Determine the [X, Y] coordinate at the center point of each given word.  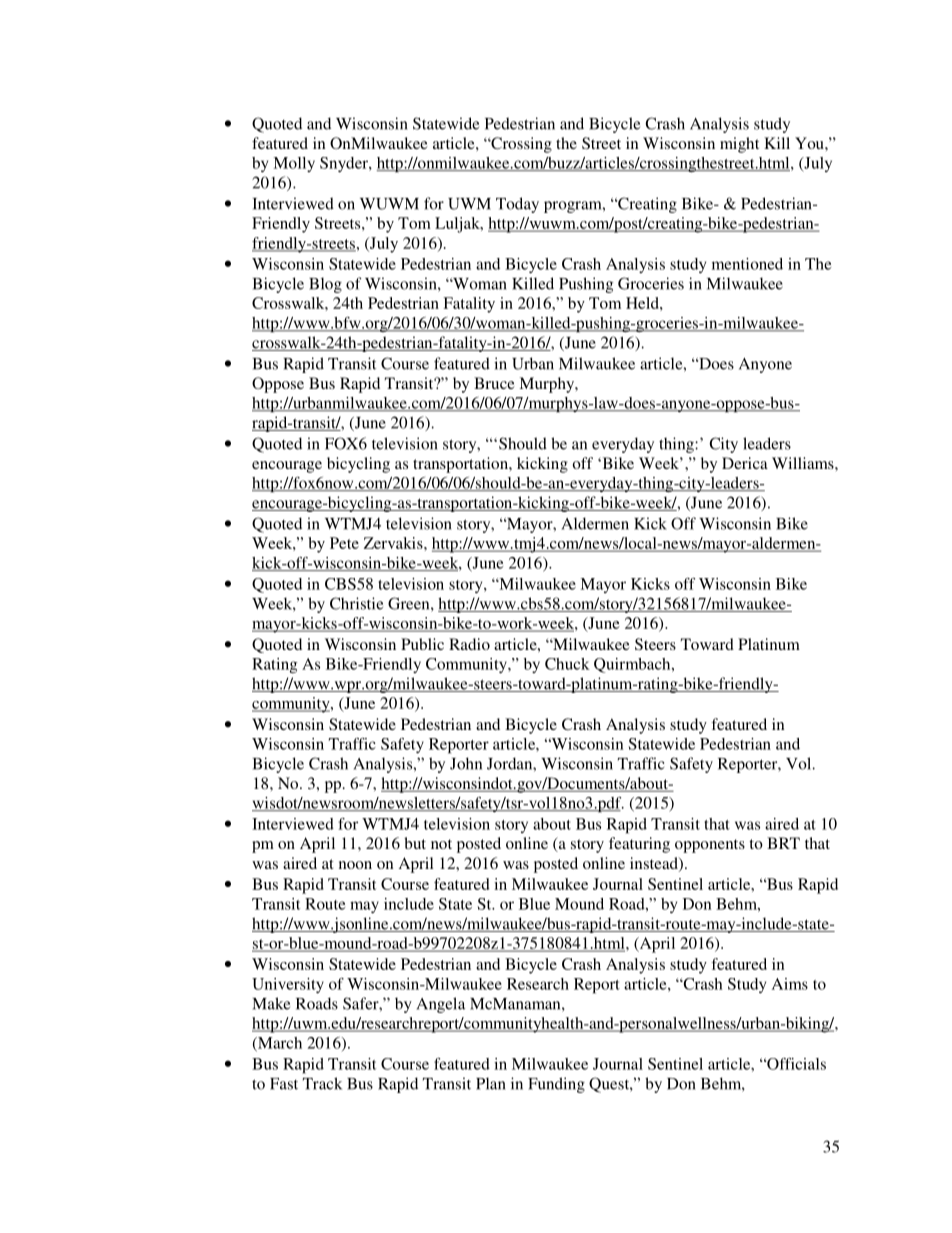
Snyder [345, 164]
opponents [710, 846]
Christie [356, 603]
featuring [639, 845]
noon [355, 865]
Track [322, 1083]
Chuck [567, 664]
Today [517, 205]
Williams [804, 463]
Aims [790, 984]
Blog [325, 285]
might [739, 145]
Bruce [494, 383]
